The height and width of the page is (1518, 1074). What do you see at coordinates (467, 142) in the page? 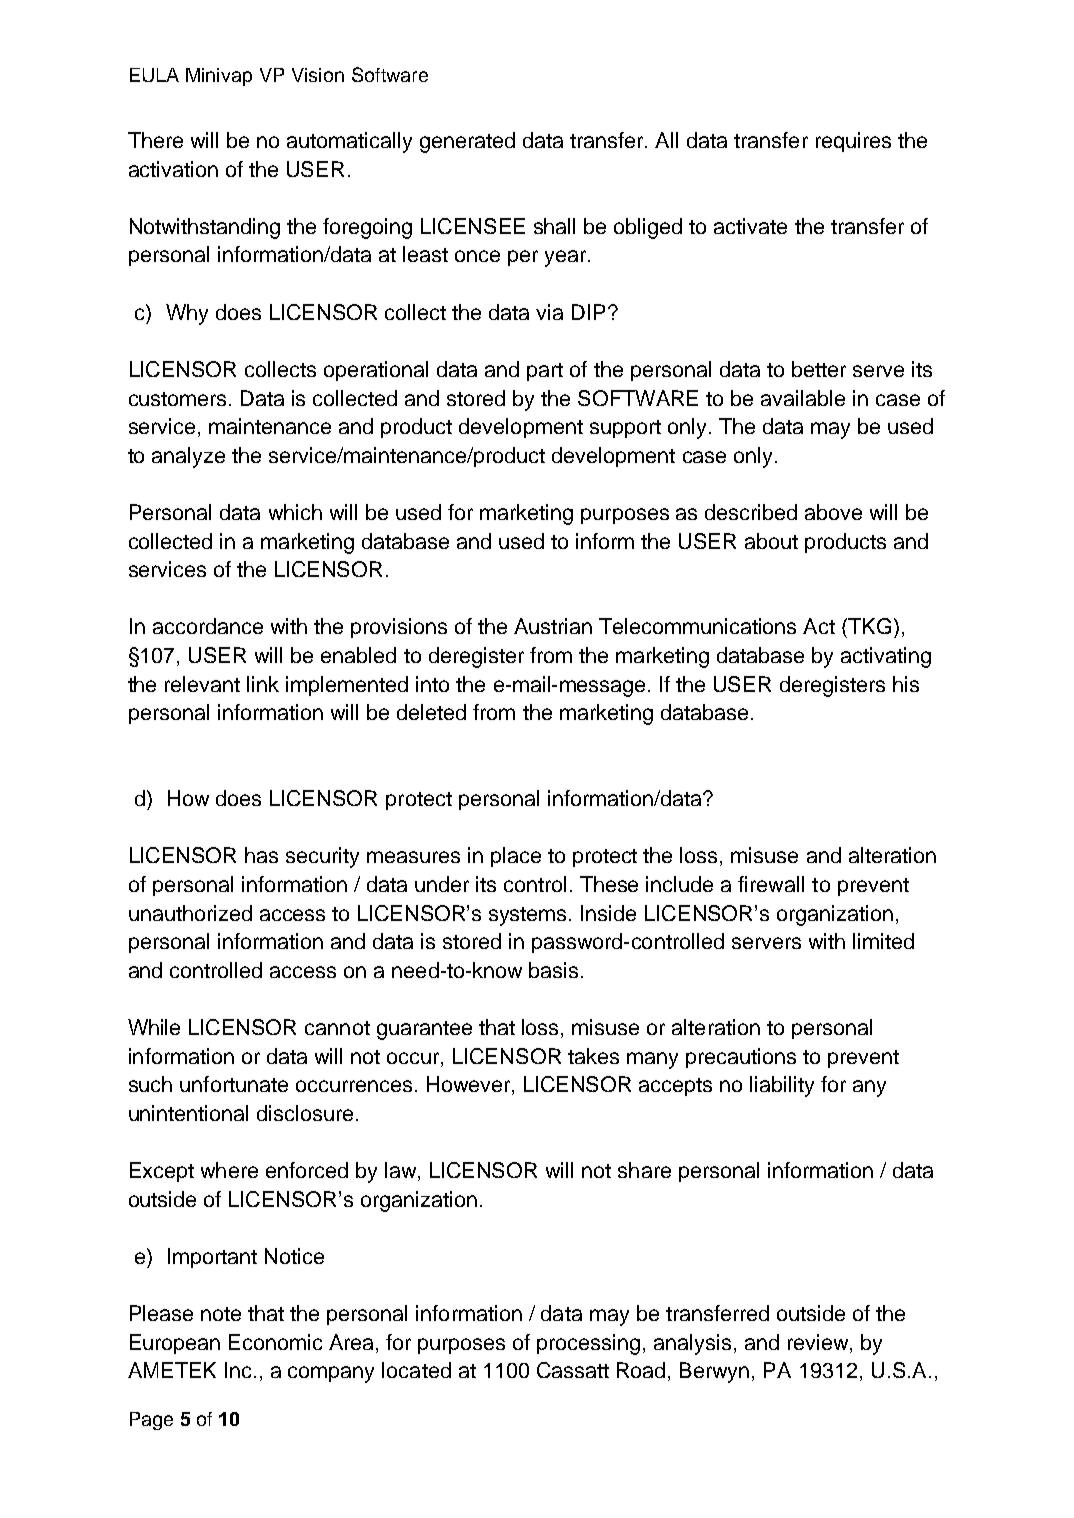
I see `generated` at bounding box center [467, 142].
